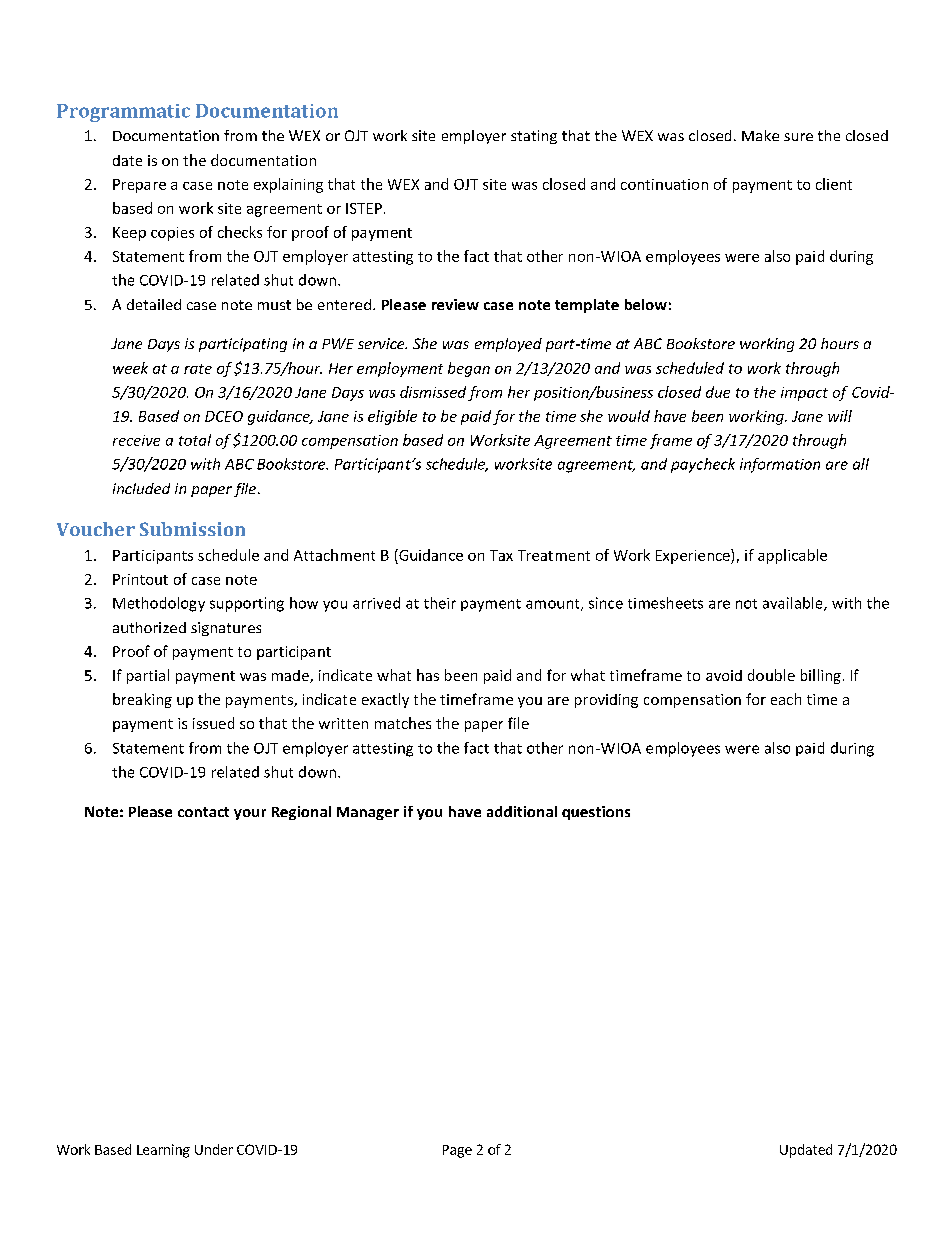 The width and height of the screenshot is (952, 1233). What do you see at coordinates (226, 629) in the screenshot?
I see `signatures` at bounding box center [226, 629].
